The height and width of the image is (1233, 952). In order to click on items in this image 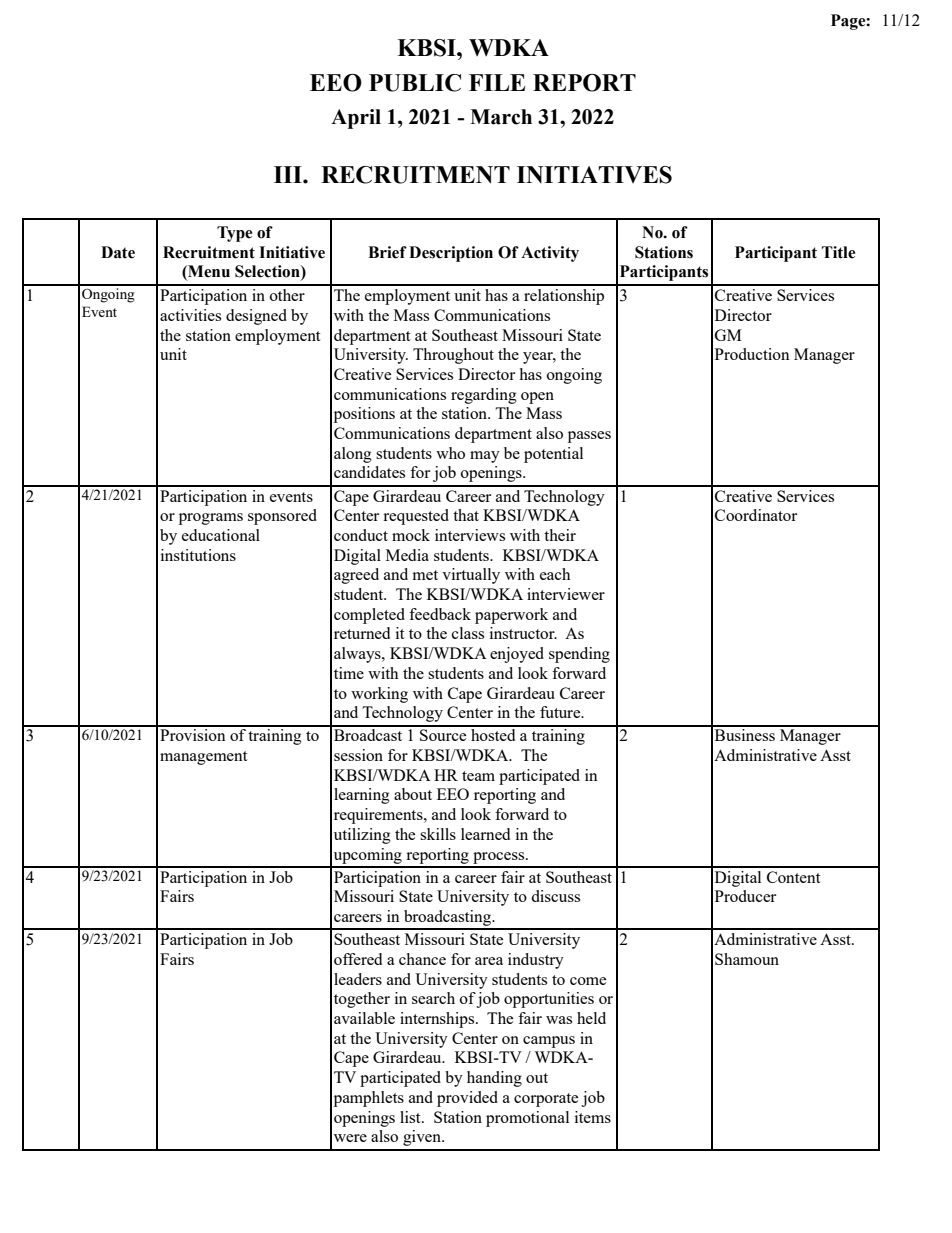, I will do `click(593, 1117)`.
